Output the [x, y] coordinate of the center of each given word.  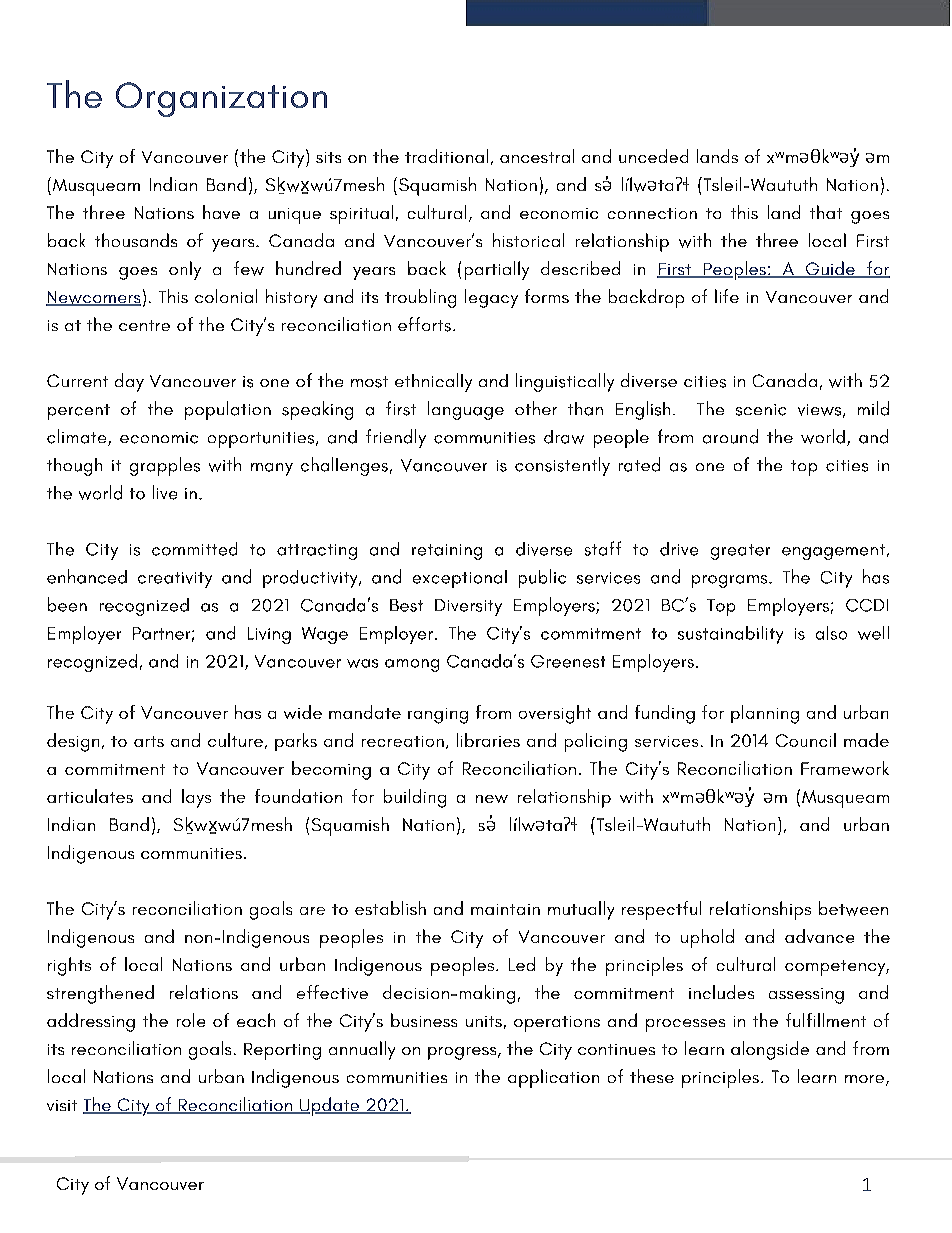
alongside [770, 1050]
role [191, 1020]
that [826, 212]
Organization [221, 99]
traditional [446, 156]
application [553, 1078]
